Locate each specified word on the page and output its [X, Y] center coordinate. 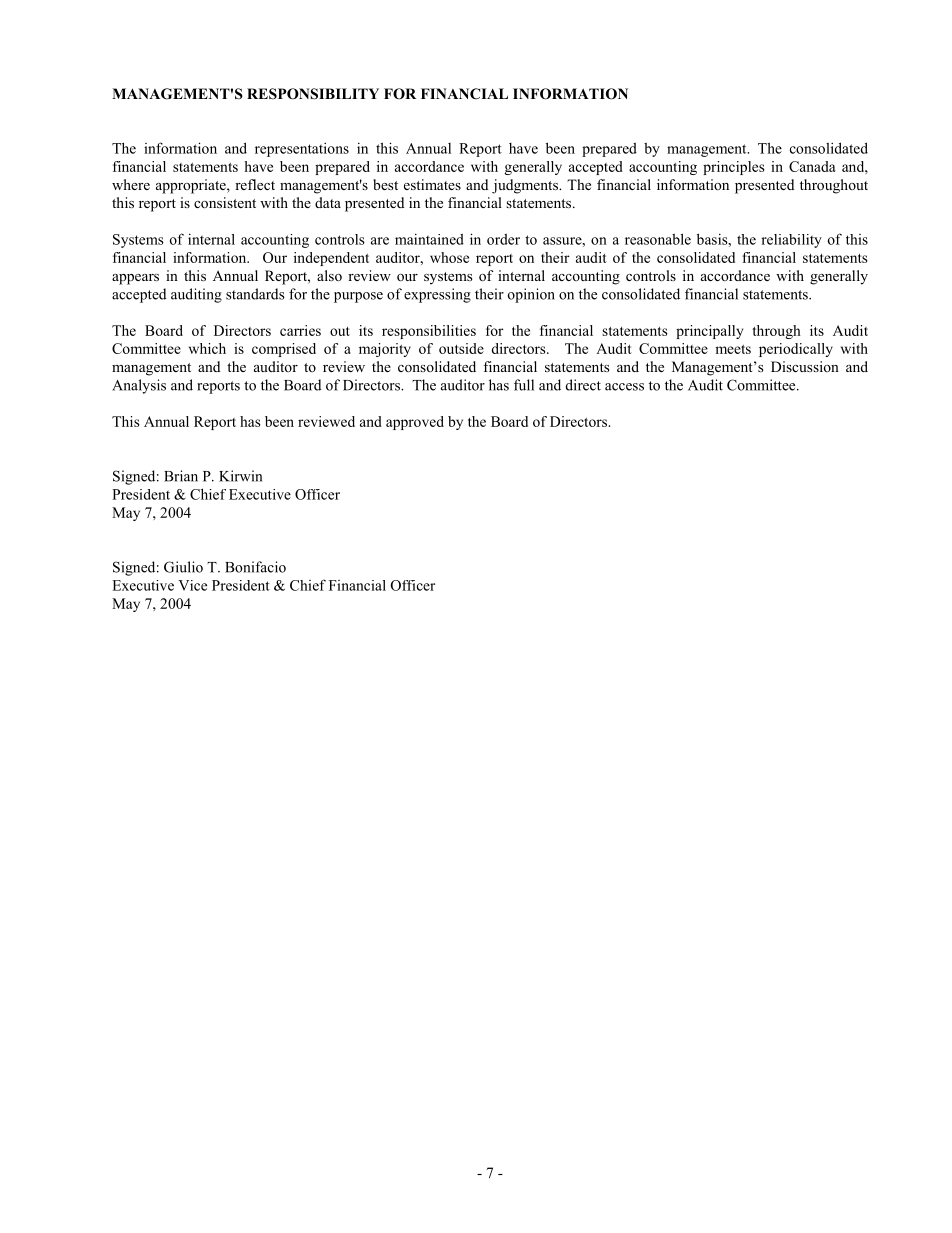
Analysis [139, 386]
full [524, 385]
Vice [192, 585]
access [624, 387]
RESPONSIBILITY [313, 94]
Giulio [183, 567]
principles [733, 168]
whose [449, 257]
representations [302, 150]
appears [135, 279]
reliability [791, 241]
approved [415, 423]
